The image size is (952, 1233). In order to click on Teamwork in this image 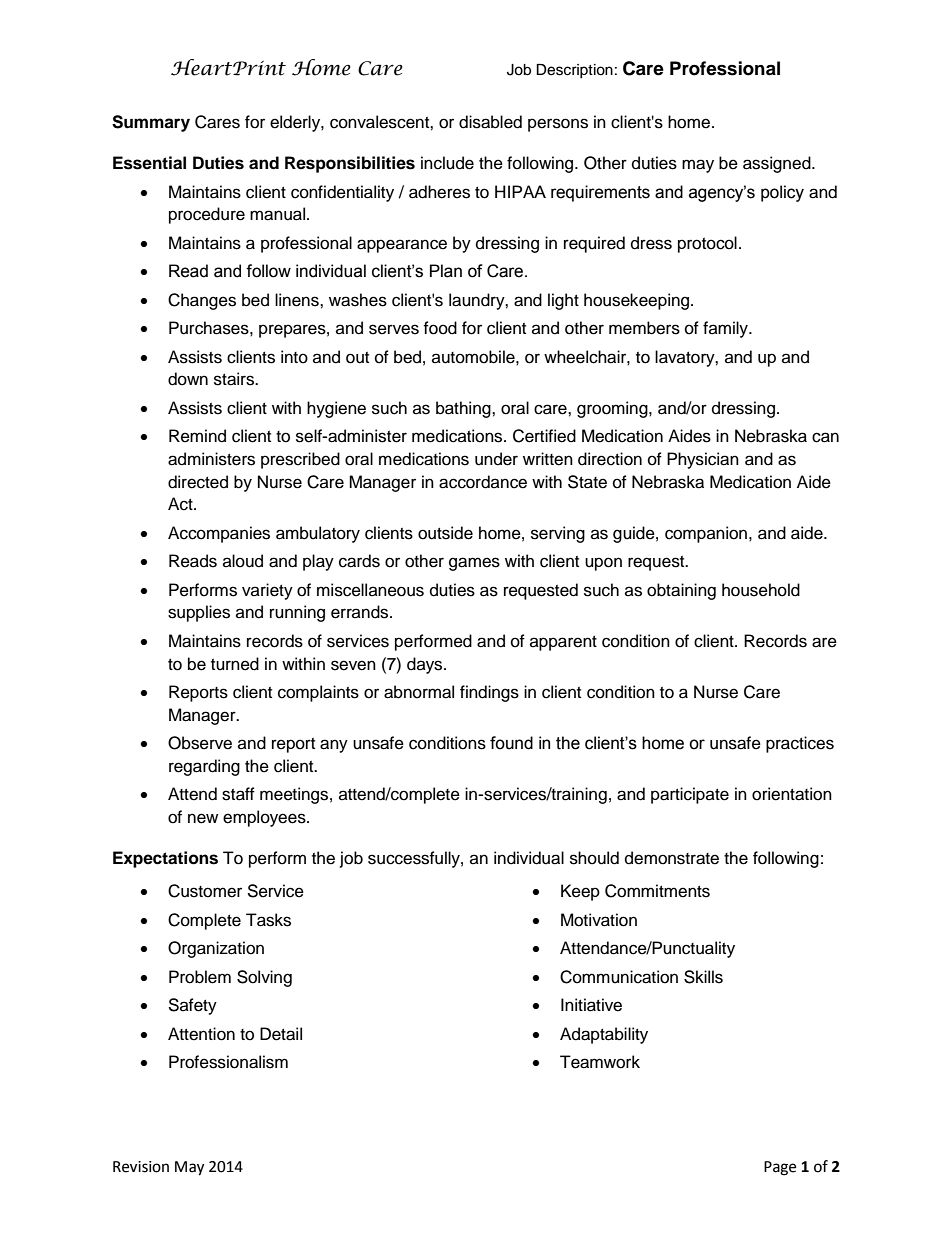, I will do `click(600, 1062)`.
